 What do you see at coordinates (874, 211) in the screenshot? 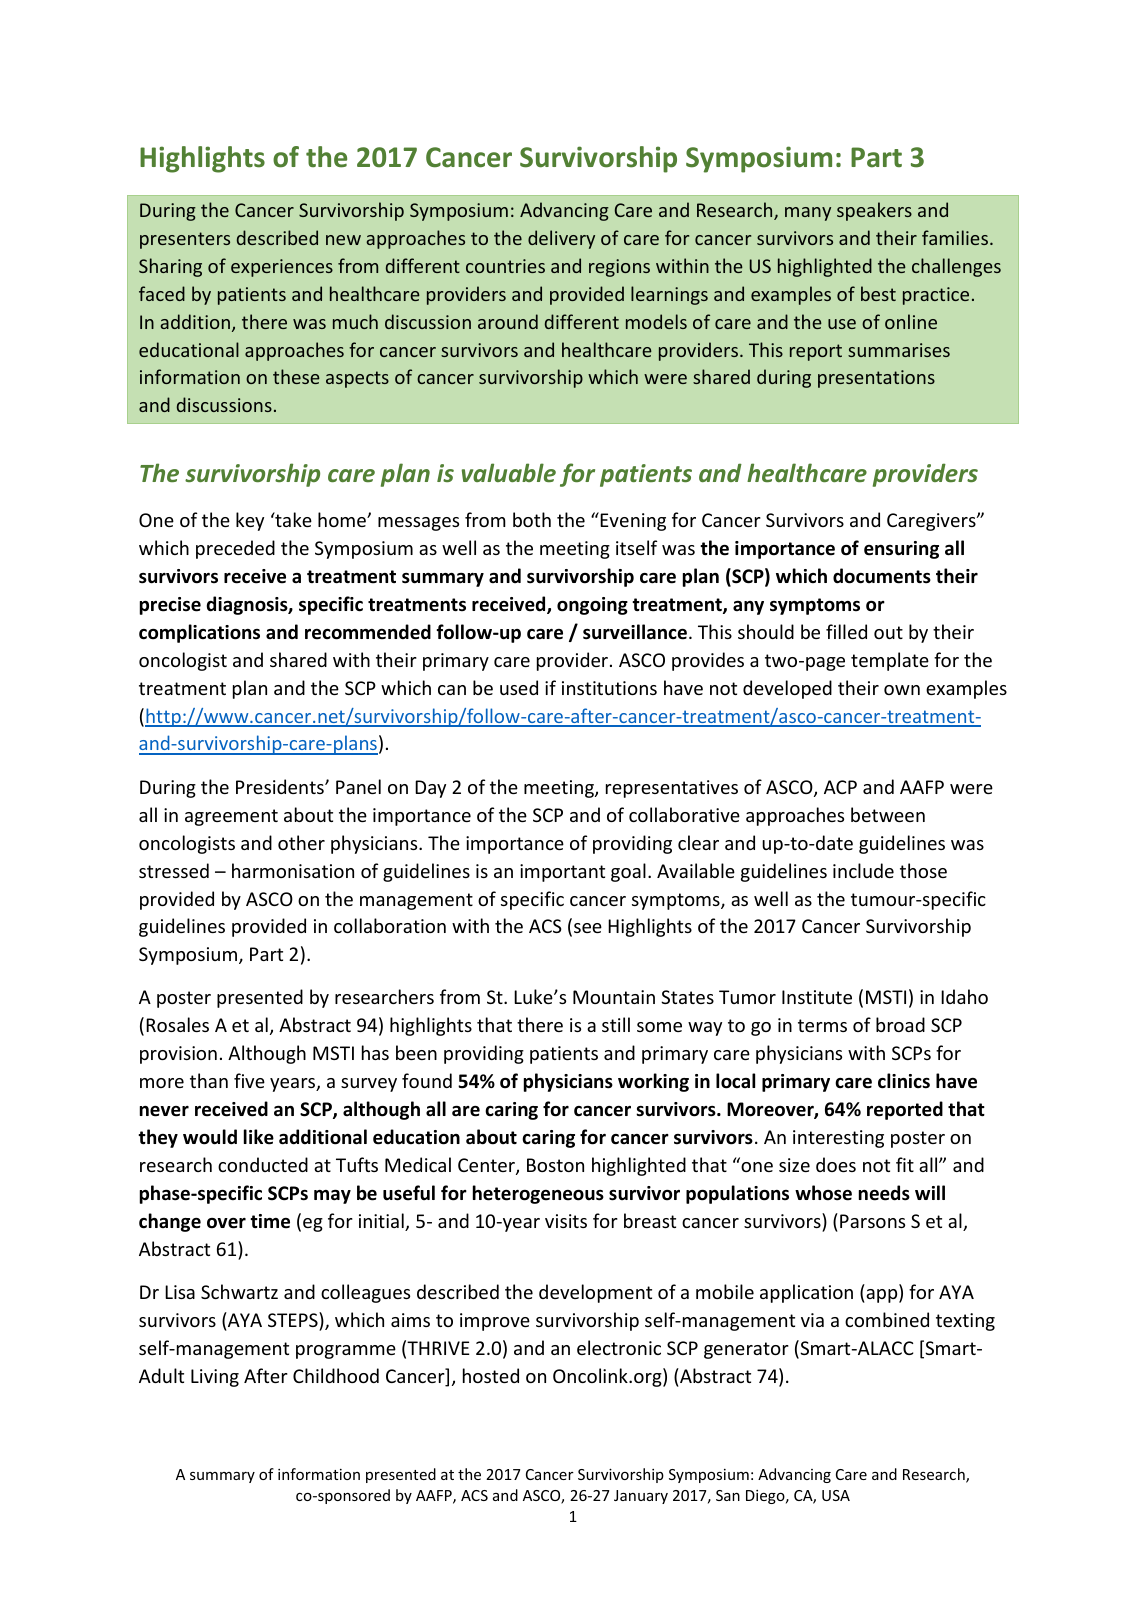
I see `speakers` at bounding box center [874, 211].
